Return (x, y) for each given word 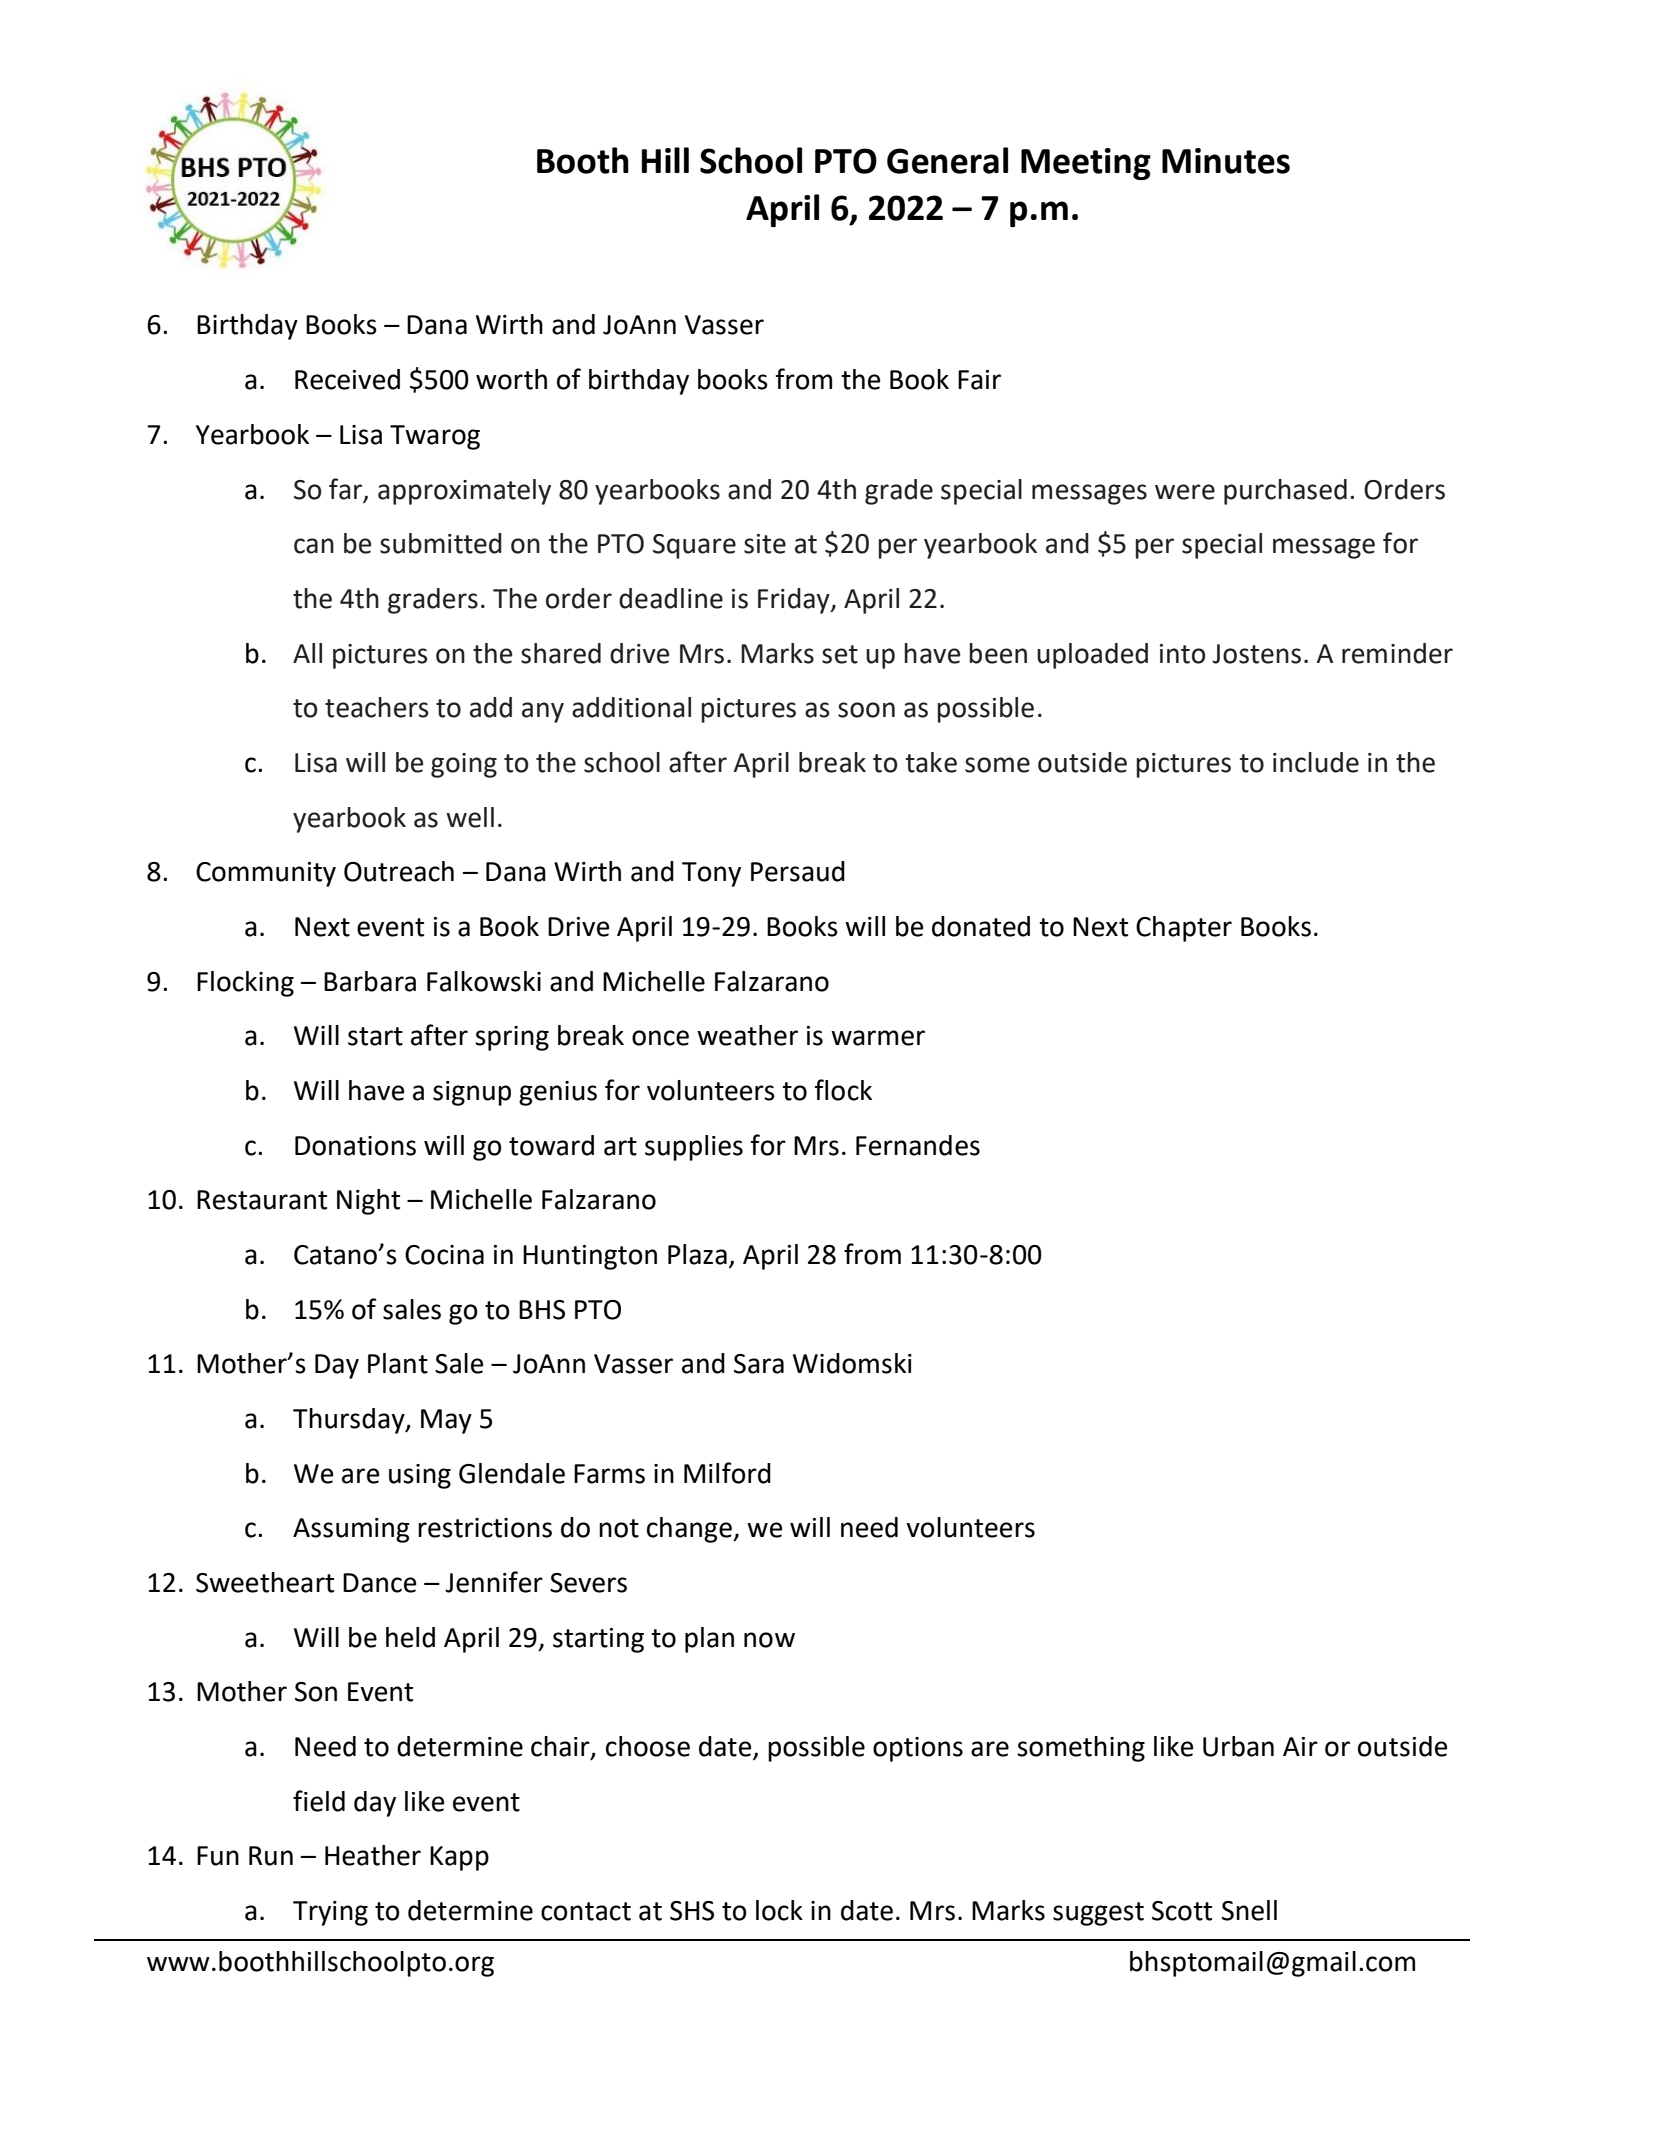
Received (347, 379)
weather (747, 1035)
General (947, 160)
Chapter (1184, 929)
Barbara (370, 981)
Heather (373, 1855)
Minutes (1226, 161)
